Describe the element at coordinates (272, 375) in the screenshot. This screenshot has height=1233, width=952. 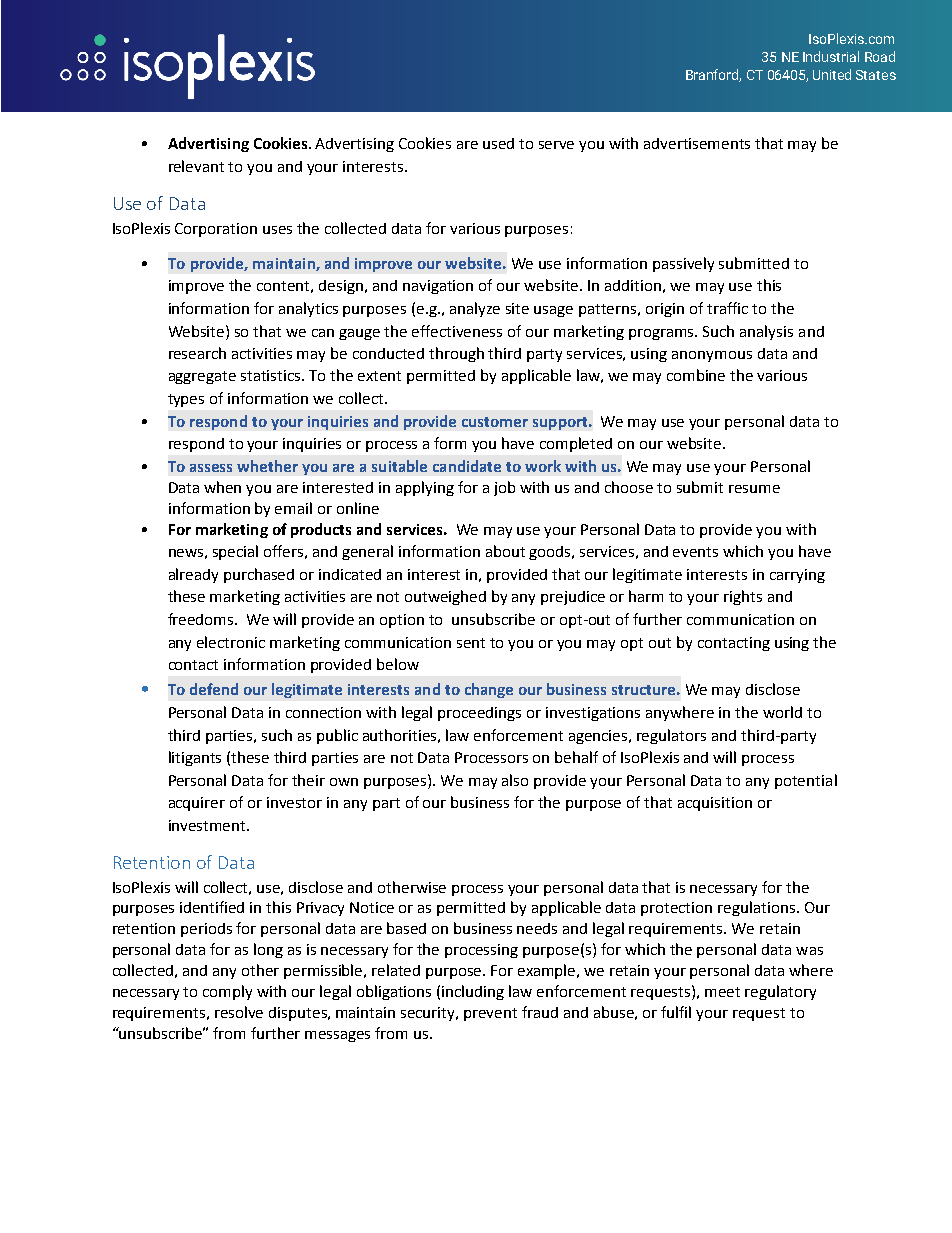
I see `statistics` at that location.
